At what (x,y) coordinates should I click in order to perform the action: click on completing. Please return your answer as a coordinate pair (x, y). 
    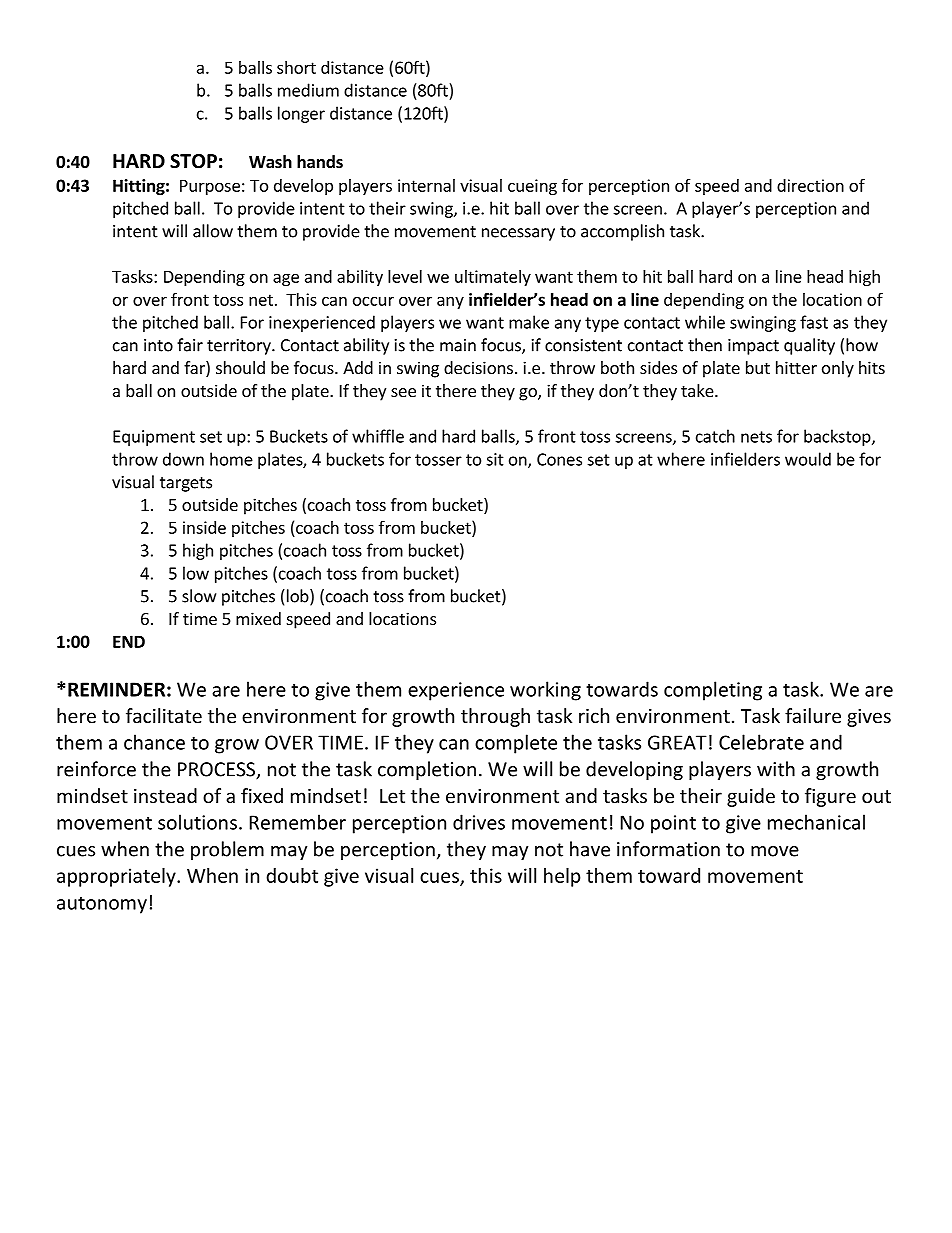
    Looking at the image, I should click on (713, 691).
